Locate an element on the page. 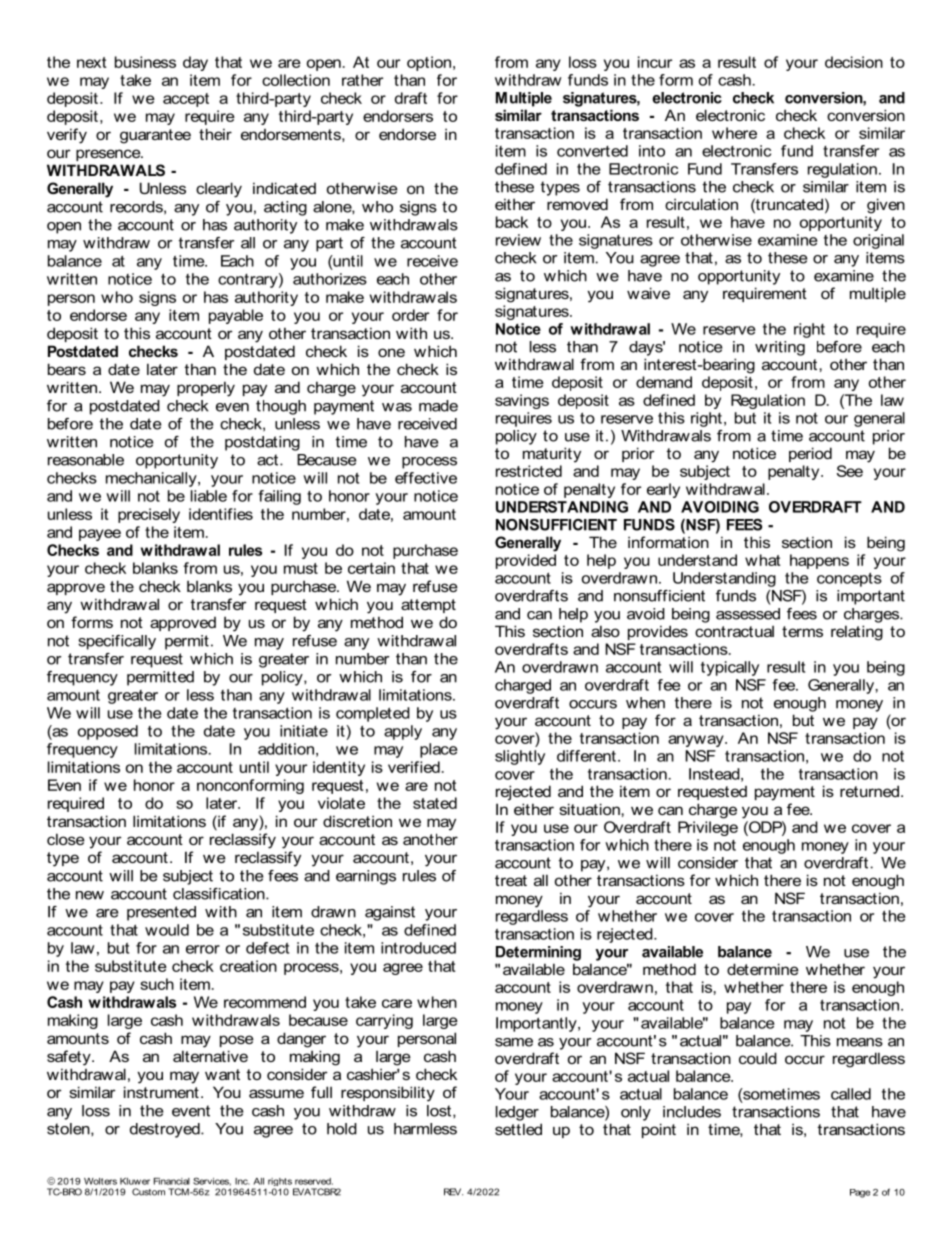  restricted is located at coordinates (529, 471).
